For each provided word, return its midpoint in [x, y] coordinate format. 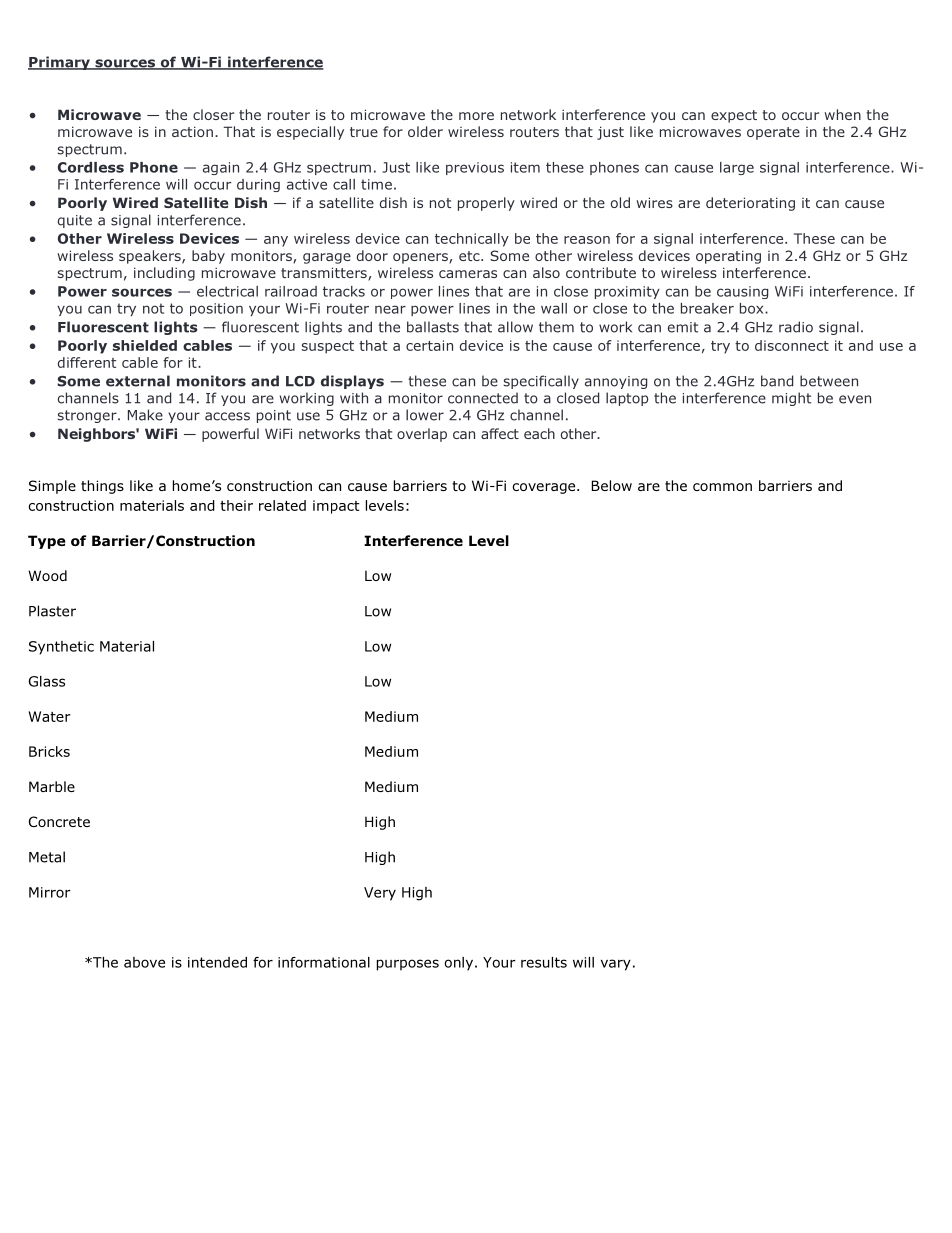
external [138, 381]
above [144, 962]
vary [616, 965]
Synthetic [61, 648]
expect [734, 116]
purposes [408, 965]
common [722, 487]
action [192, 131]
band [777, 381]
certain [429, 345]
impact [336, 507]
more [476, 116]
